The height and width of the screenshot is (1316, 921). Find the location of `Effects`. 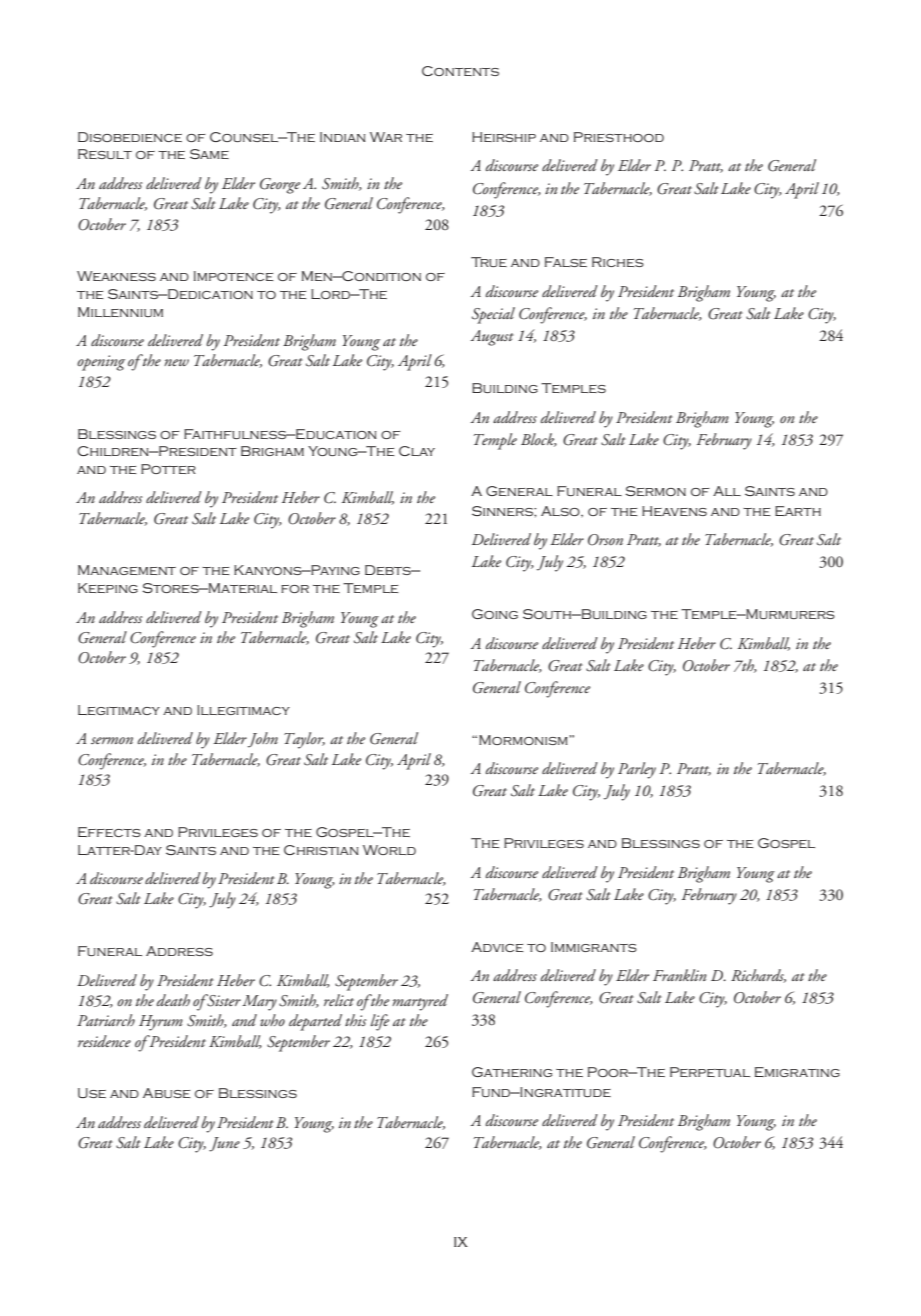

Effects is located at coordinates (109, 832).
